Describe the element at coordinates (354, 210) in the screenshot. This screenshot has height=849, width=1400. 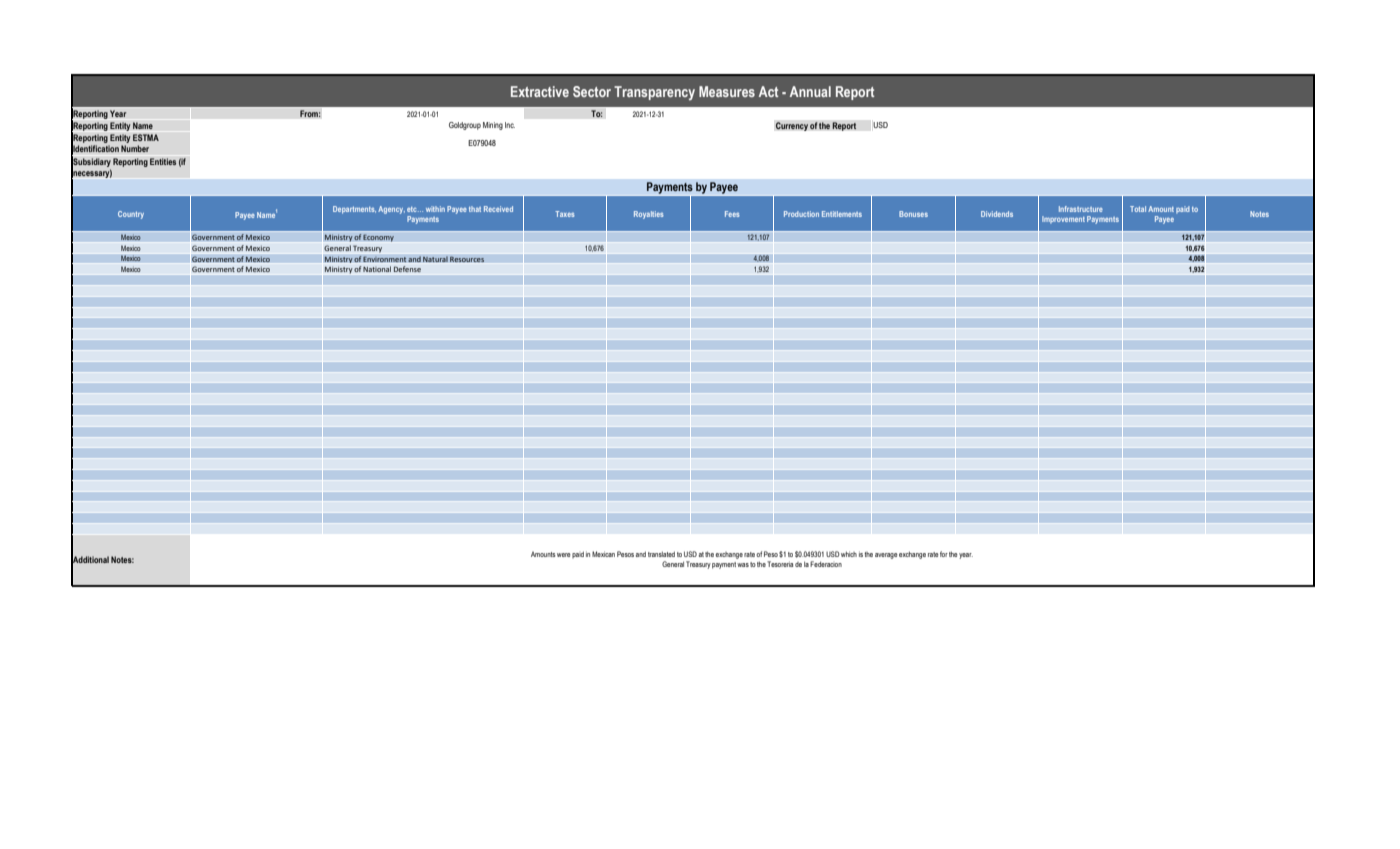
I see `Departments` at that location.
